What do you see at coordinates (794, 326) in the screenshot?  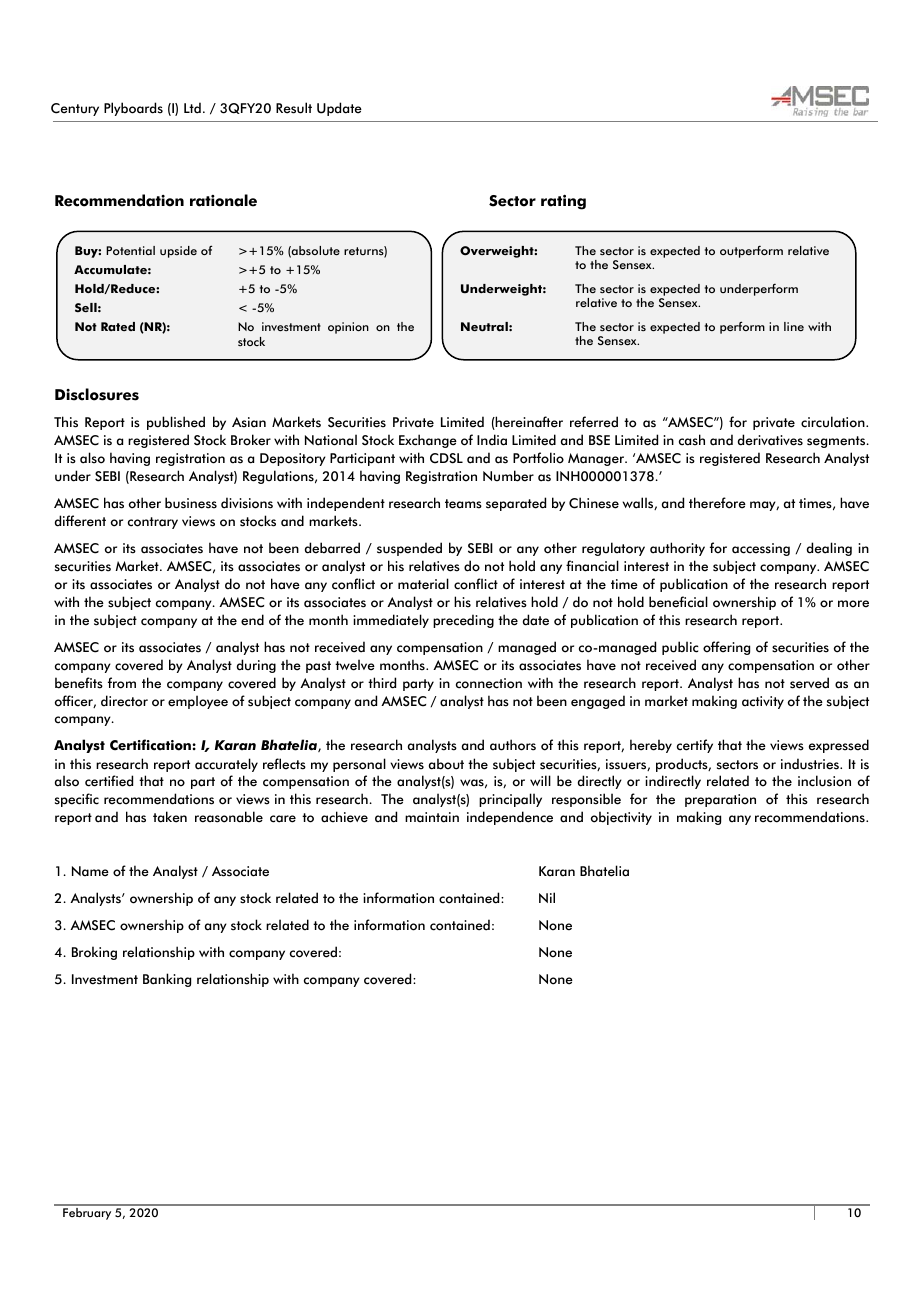 I see `line` at bounding box center [794, 326].
